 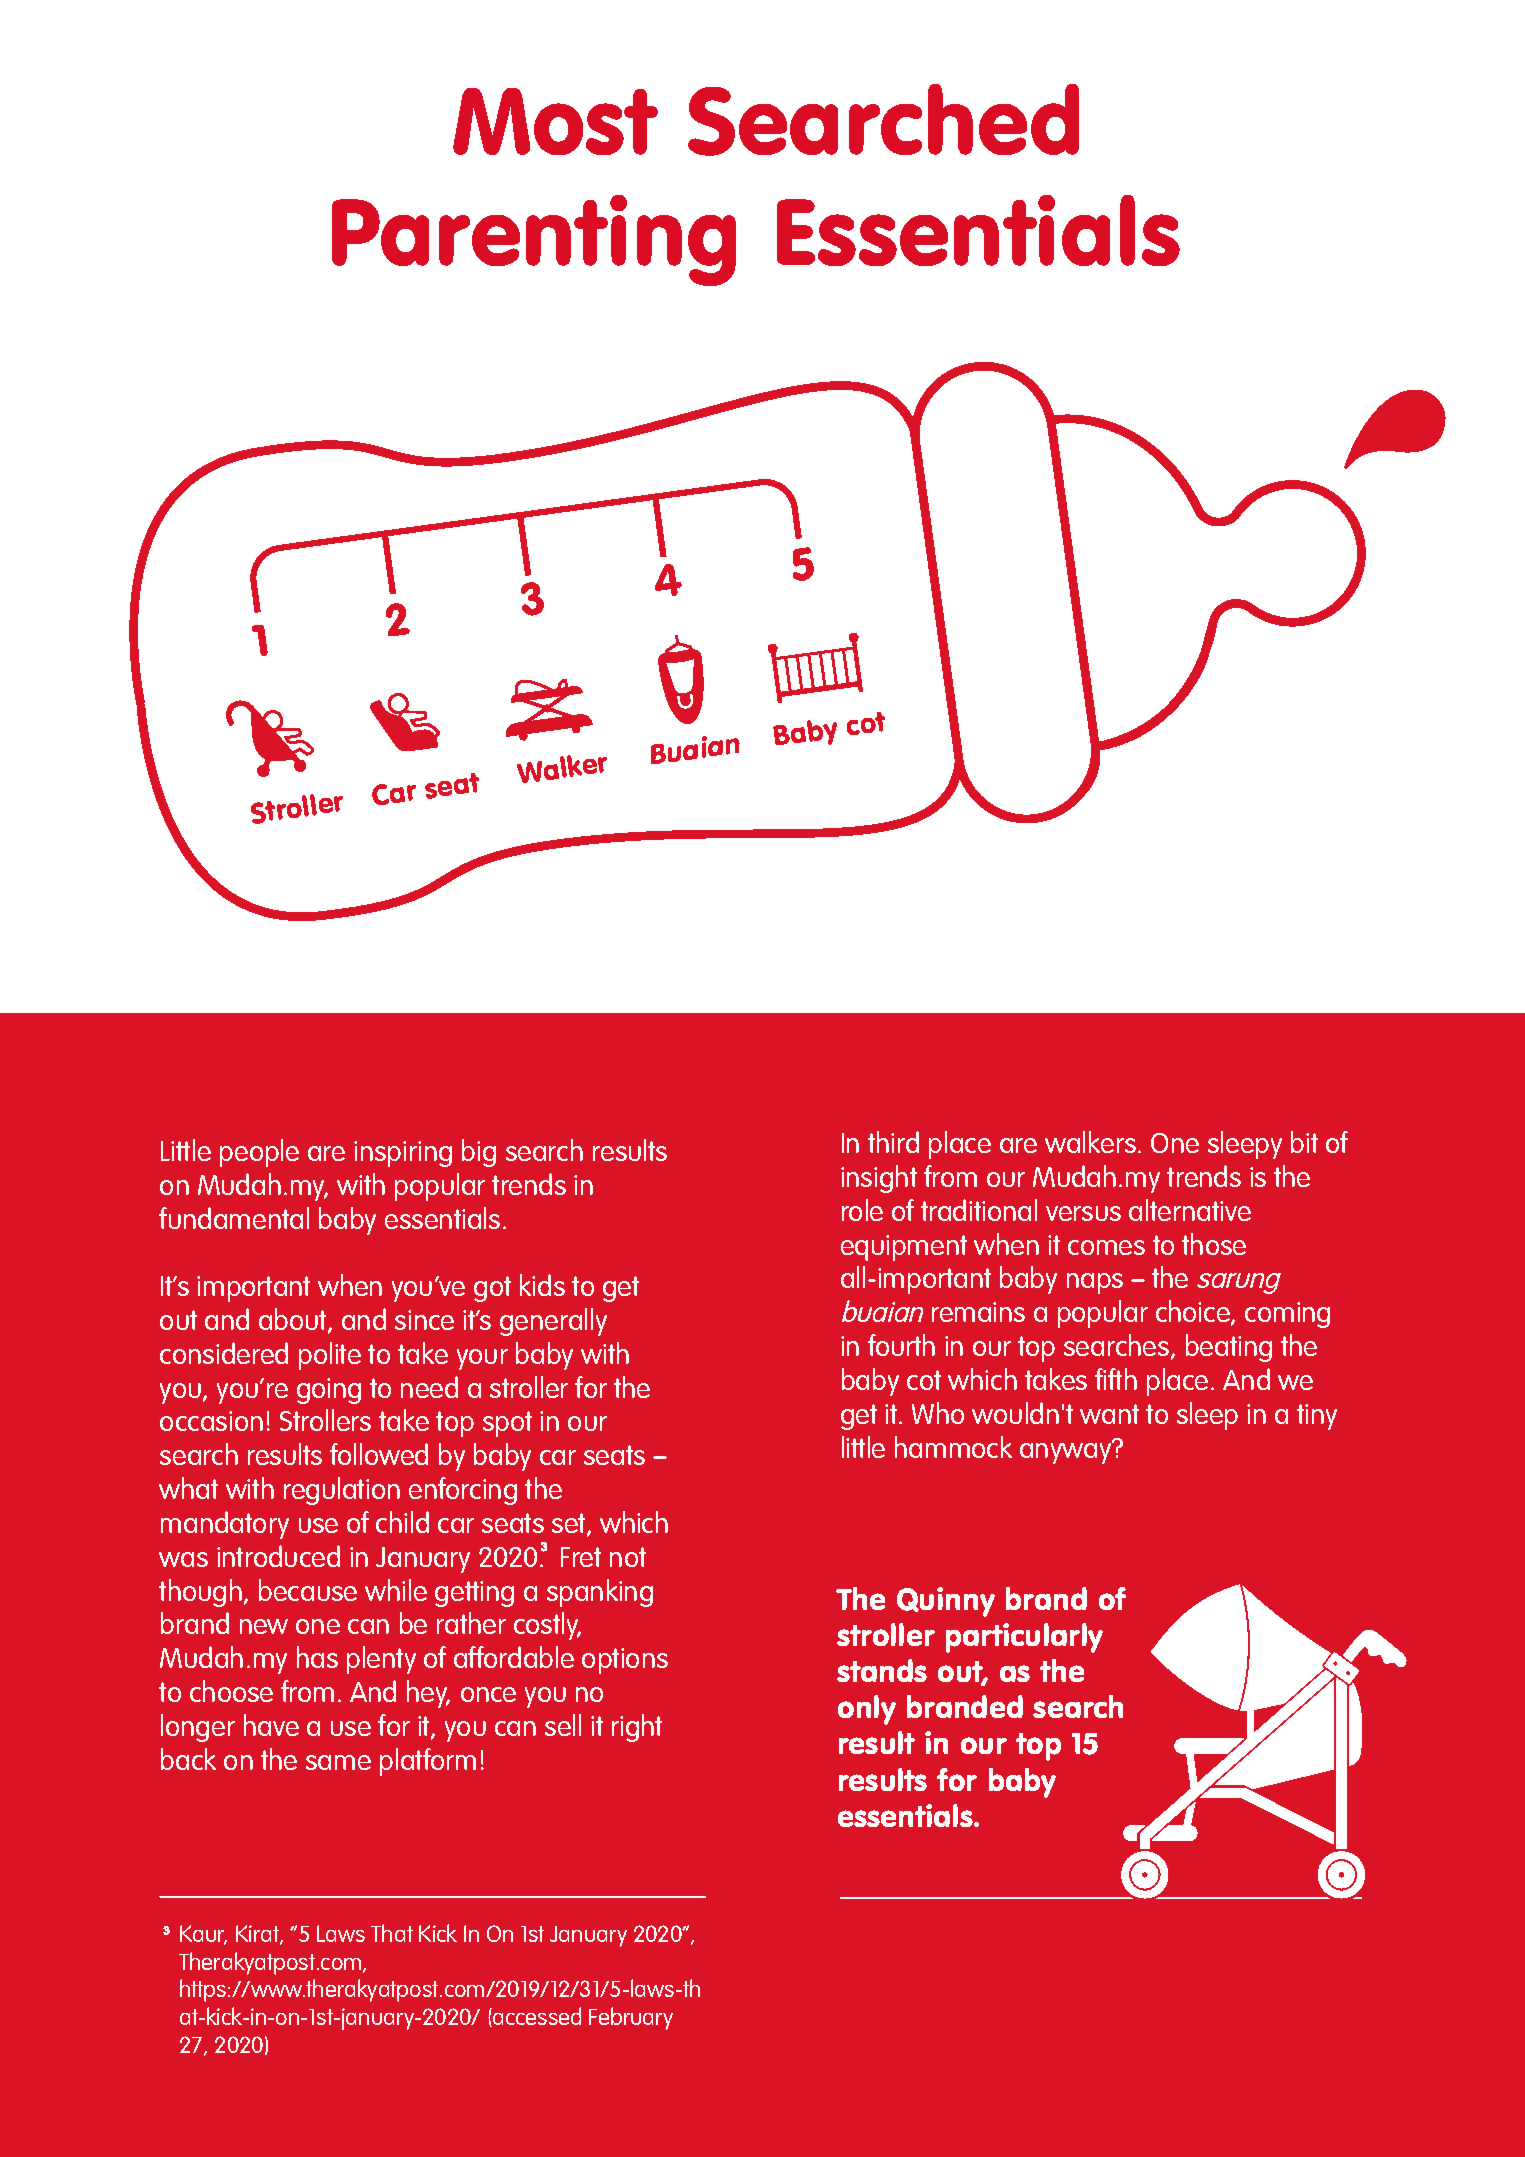 I want to click on Most, so click(x=555, y=121).
